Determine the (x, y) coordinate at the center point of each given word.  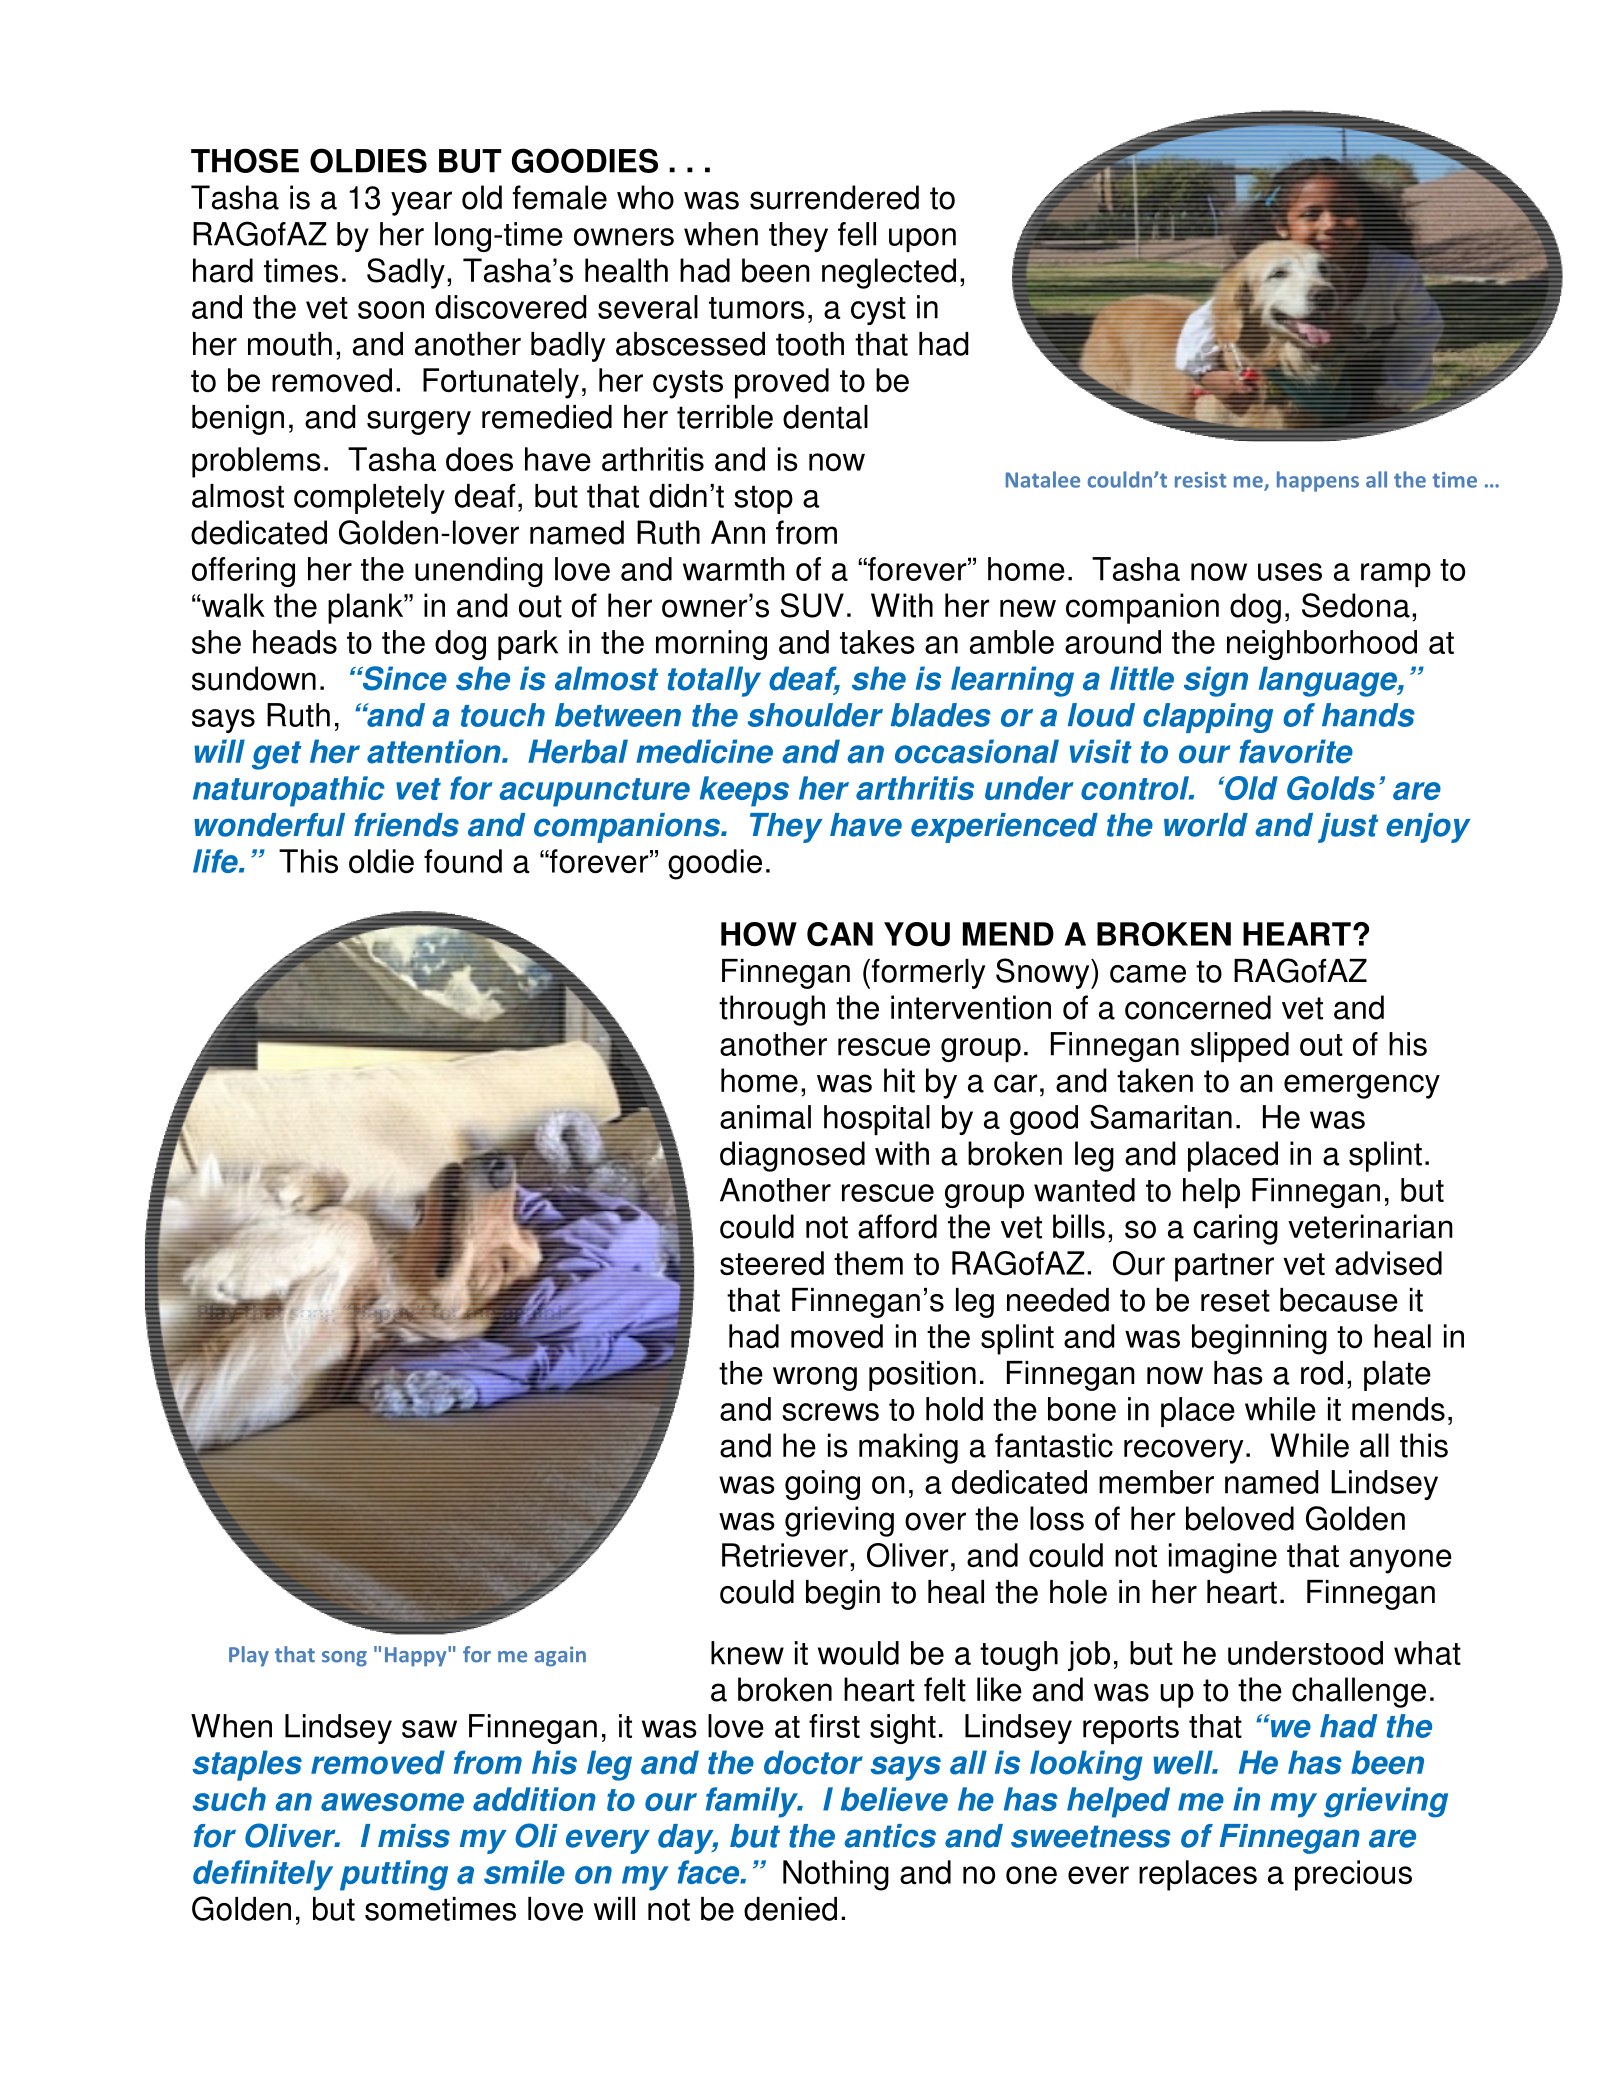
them (868, 1263)
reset (1235, 1300)
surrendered (834, 197)
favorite (1296, 751)
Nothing (836, 1875)
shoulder (815, 715)
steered (772, 1263)
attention (435, 751)
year (421, 203)
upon (922, 240)
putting (394, 1875)
